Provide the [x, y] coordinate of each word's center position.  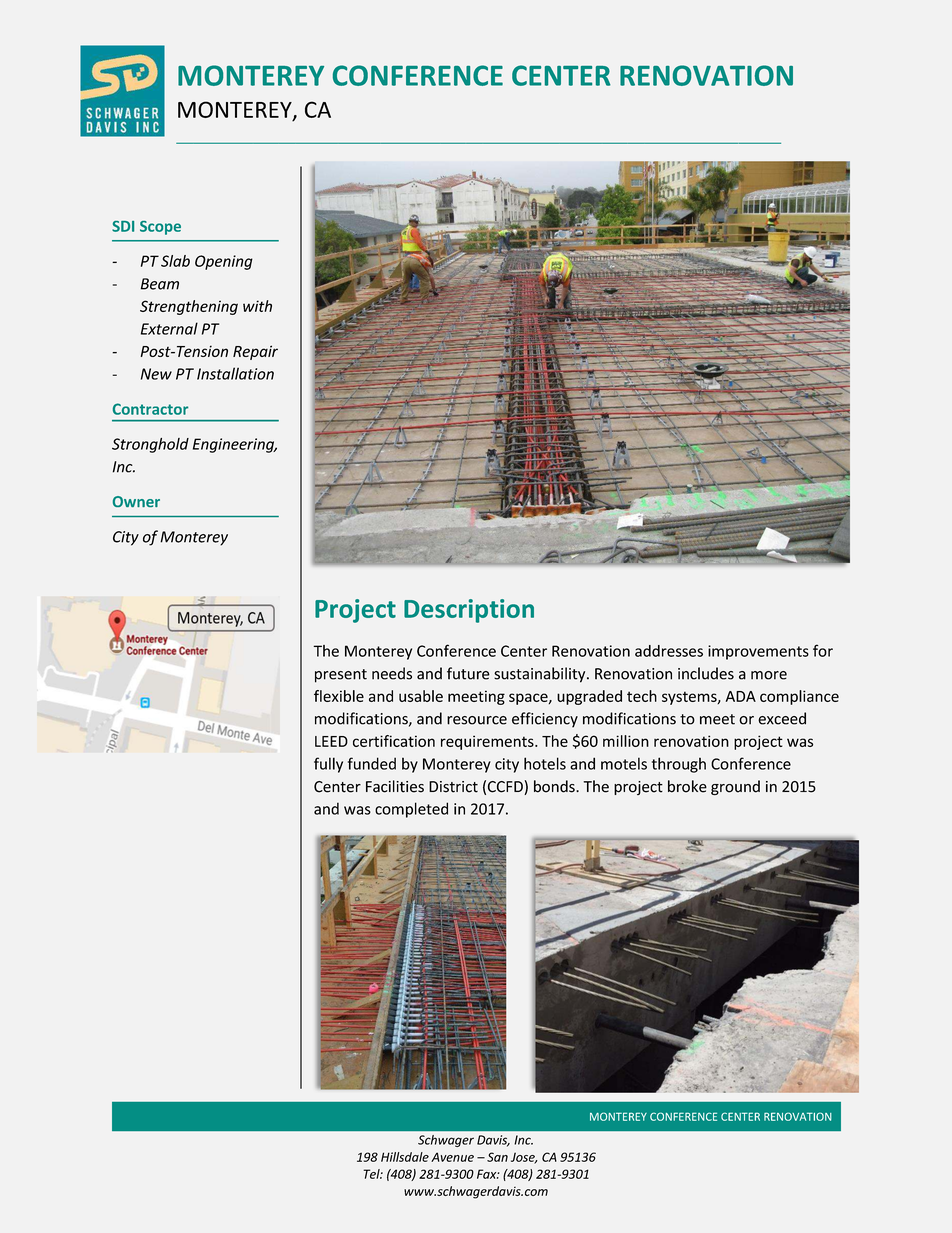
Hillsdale [405, 1157]
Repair [255, 352]
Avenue [452, 1157]
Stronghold [150, 445]
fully [328, 765]
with [257, 306]
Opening [224, 262]
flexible [339, 696]
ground [735, 787]
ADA [741, 696]
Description [469, 611]
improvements [758, 652]
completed [411, 810]
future [468, 673]
